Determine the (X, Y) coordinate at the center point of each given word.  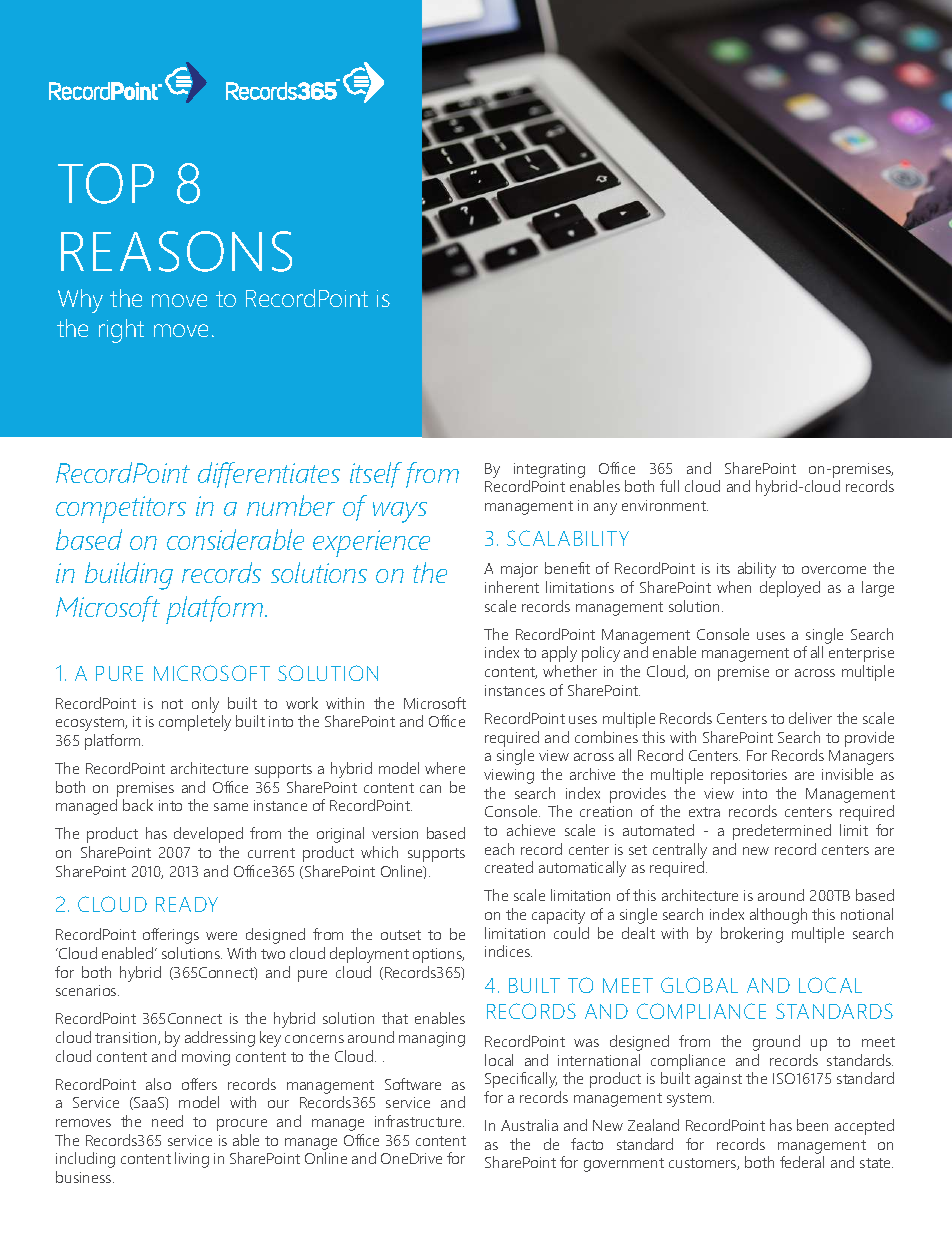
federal (802, 1162)
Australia (529, 1125)
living (192, 1160)
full (669, 486)
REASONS (176, 251)
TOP (106, 183)
